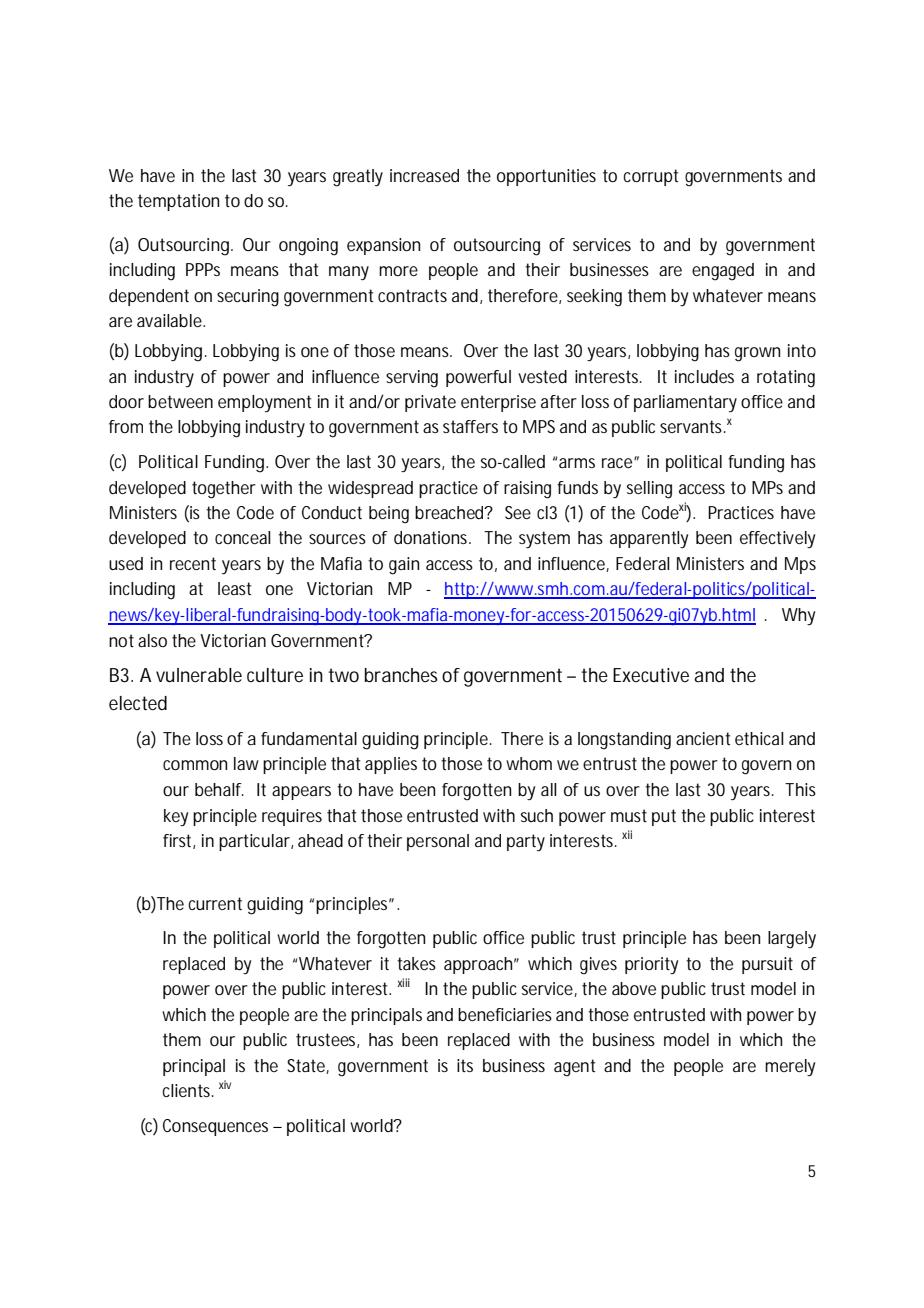 The image size is (924, 1308). I want to click on vulnerable, so click(199, 675).
